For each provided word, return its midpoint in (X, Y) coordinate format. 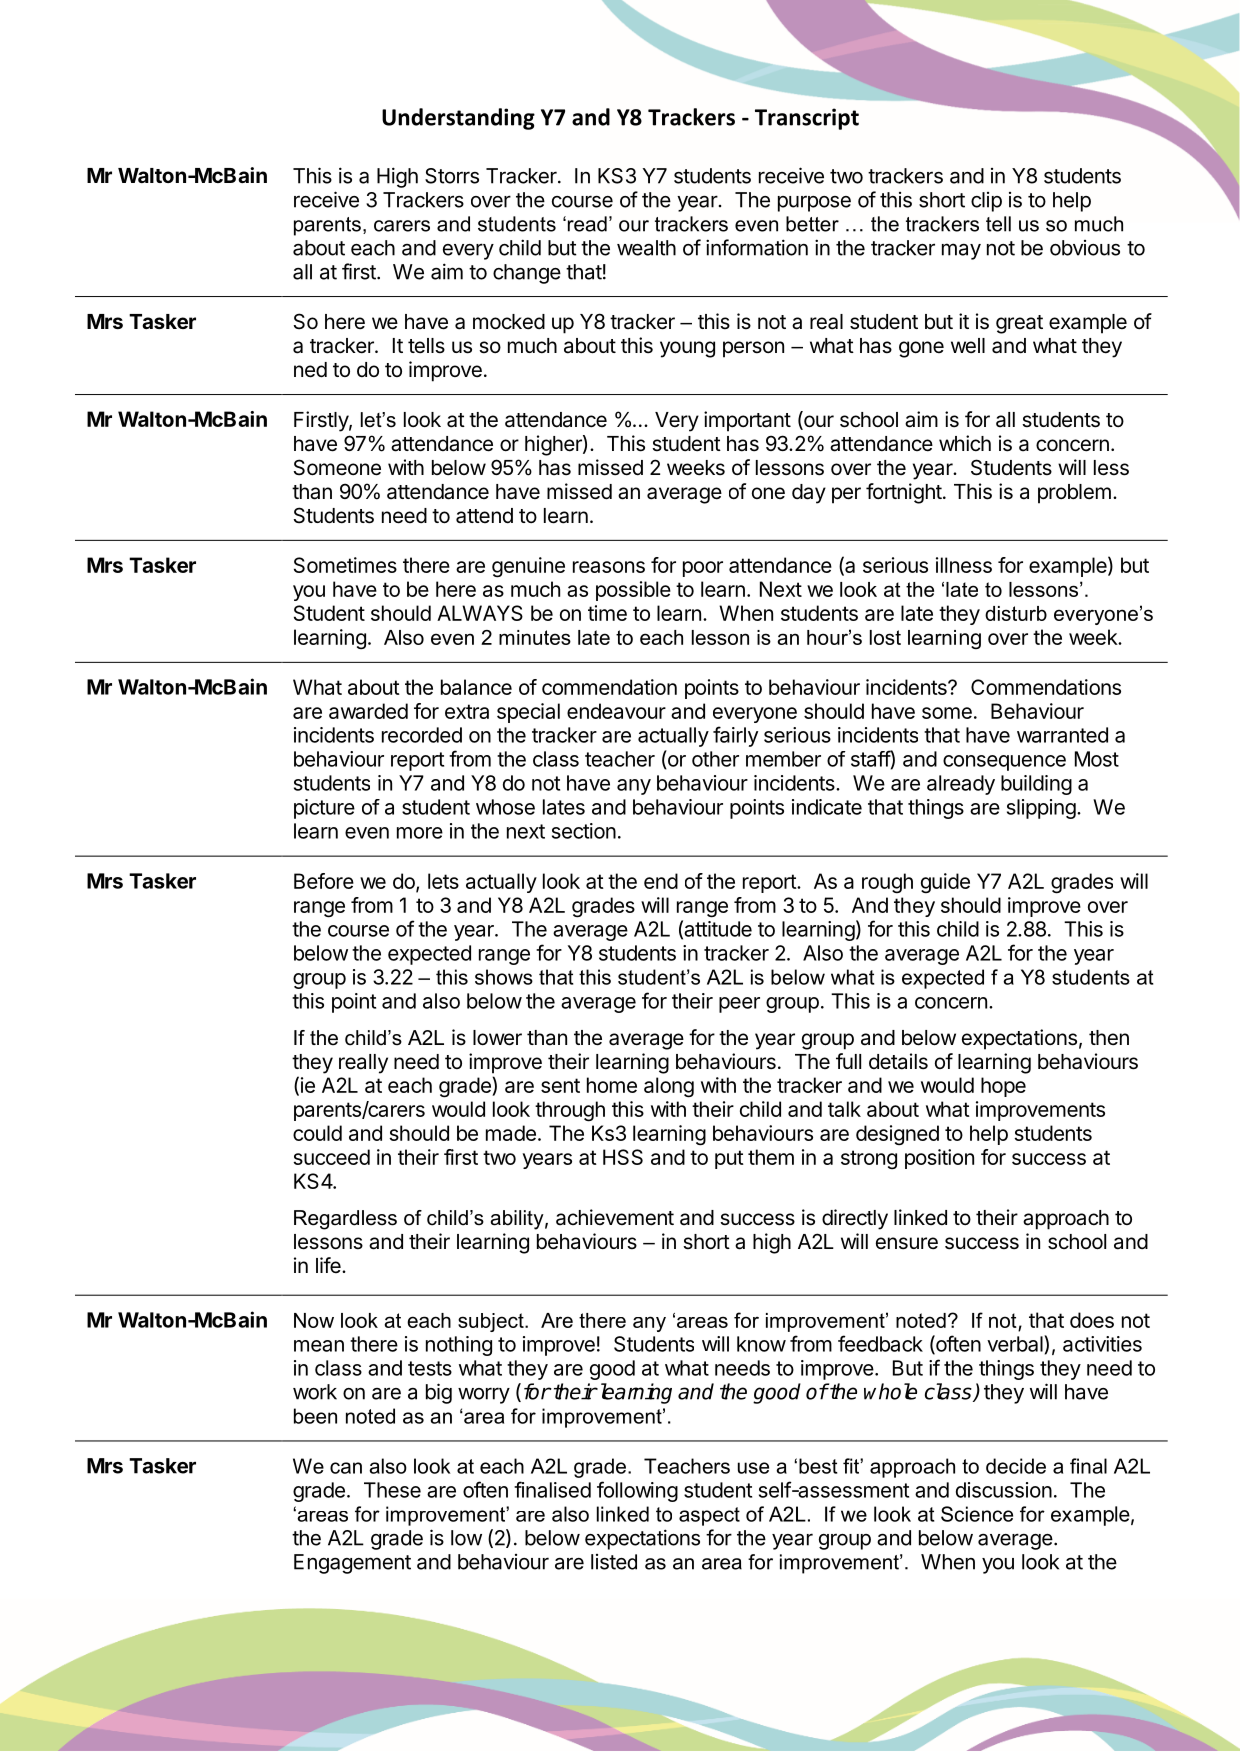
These (392, 1490)
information (757, 247)
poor (703, 569)
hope (1003, 1087)
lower (497, 1038)
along (669, 1087)
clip (986, 202)
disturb (1016, 613)
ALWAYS (480, 613)
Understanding (458, 119)
